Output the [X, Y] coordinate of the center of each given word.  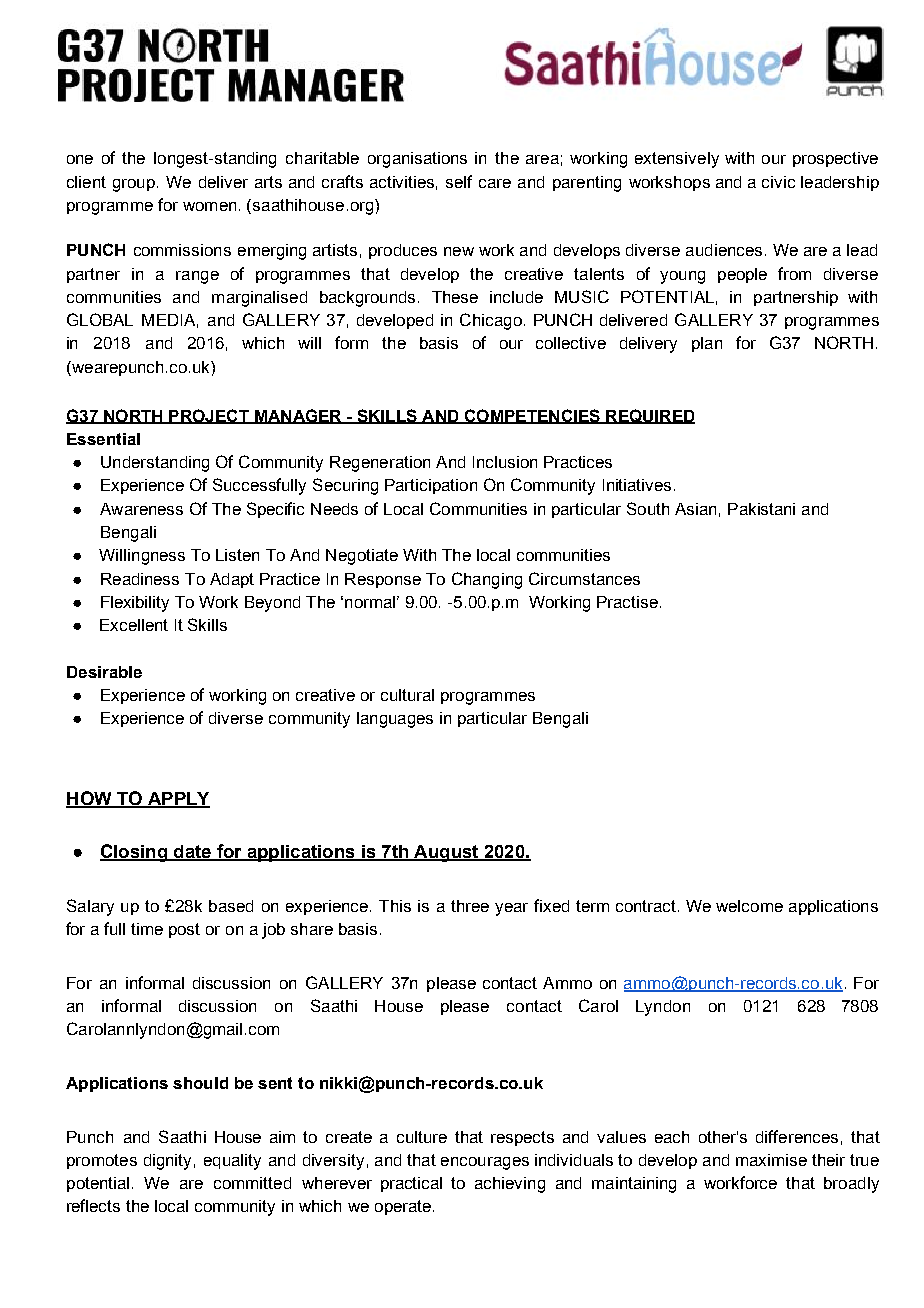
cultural [407, 695]
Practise [627, 602]
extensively [677, 160]
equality [232, 1162]
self [459, 181]
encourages [485, 1163]
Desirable [104, 672]
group [134, 185]
